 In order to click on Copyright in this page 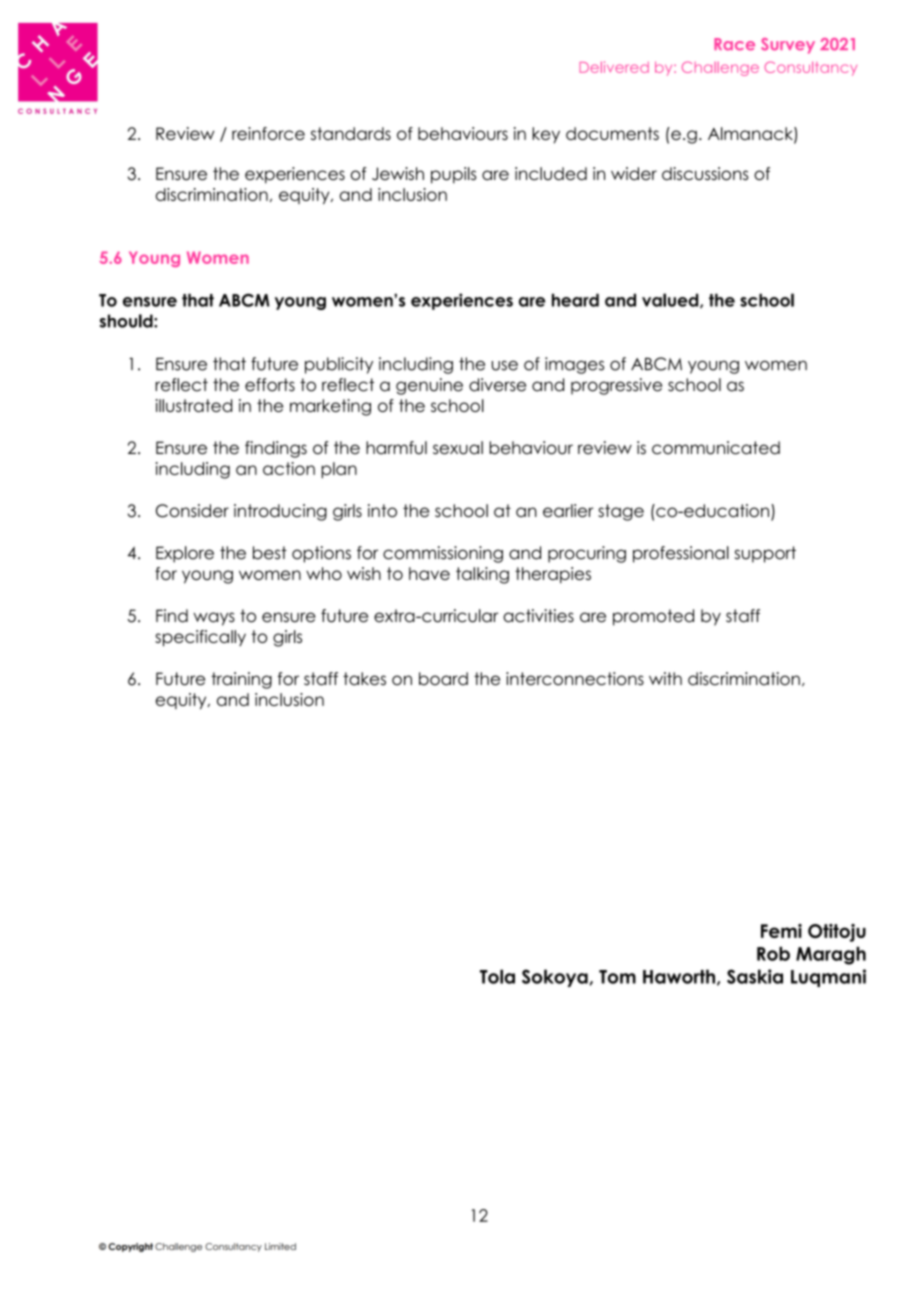, I will do `click(130, 1247)`.
